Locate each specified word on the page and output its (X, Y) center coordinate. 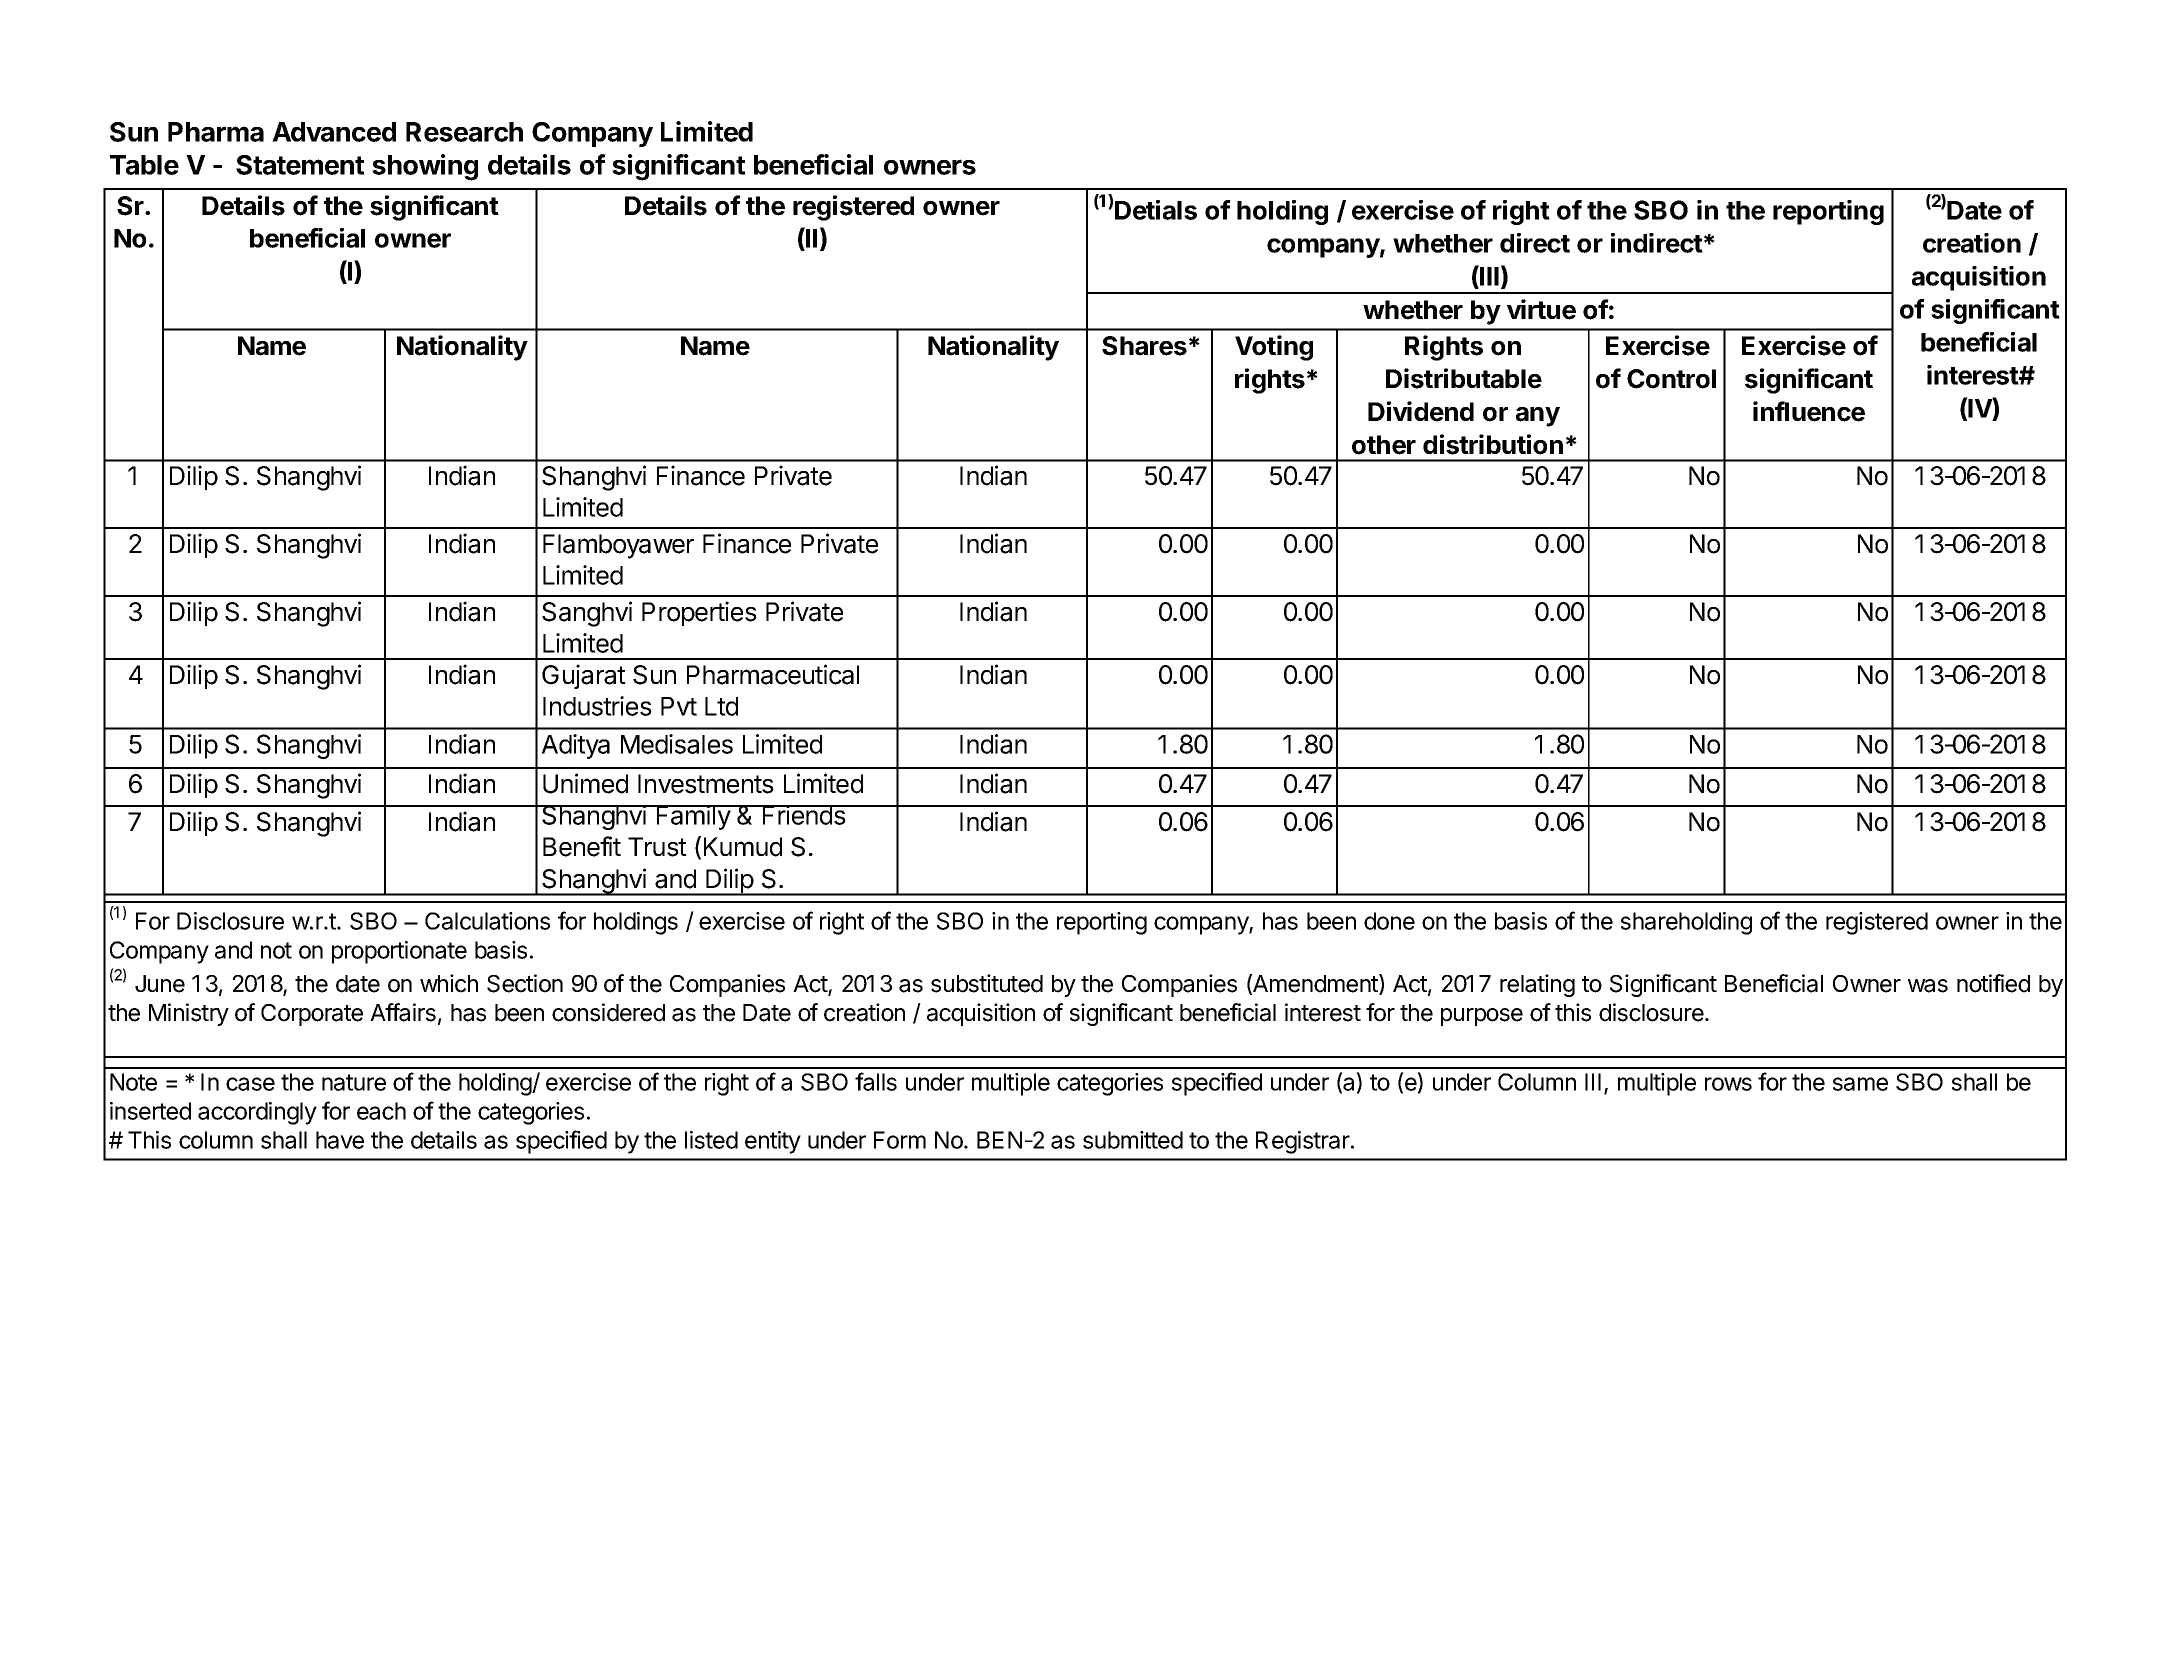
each (381, 1111)
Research (464, 132)
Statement (300, 165)
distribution (1493, 444)
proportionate (399, 952)
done (1389, 921)
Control (1671, 379)
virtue (1541, 309)
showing (425, 167)
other (1384, 445)
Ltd (721, 706)
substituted (987, 983)
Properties (699, 613)
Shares (1144, 346)
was (1928, 986)
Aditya (575, 746)
